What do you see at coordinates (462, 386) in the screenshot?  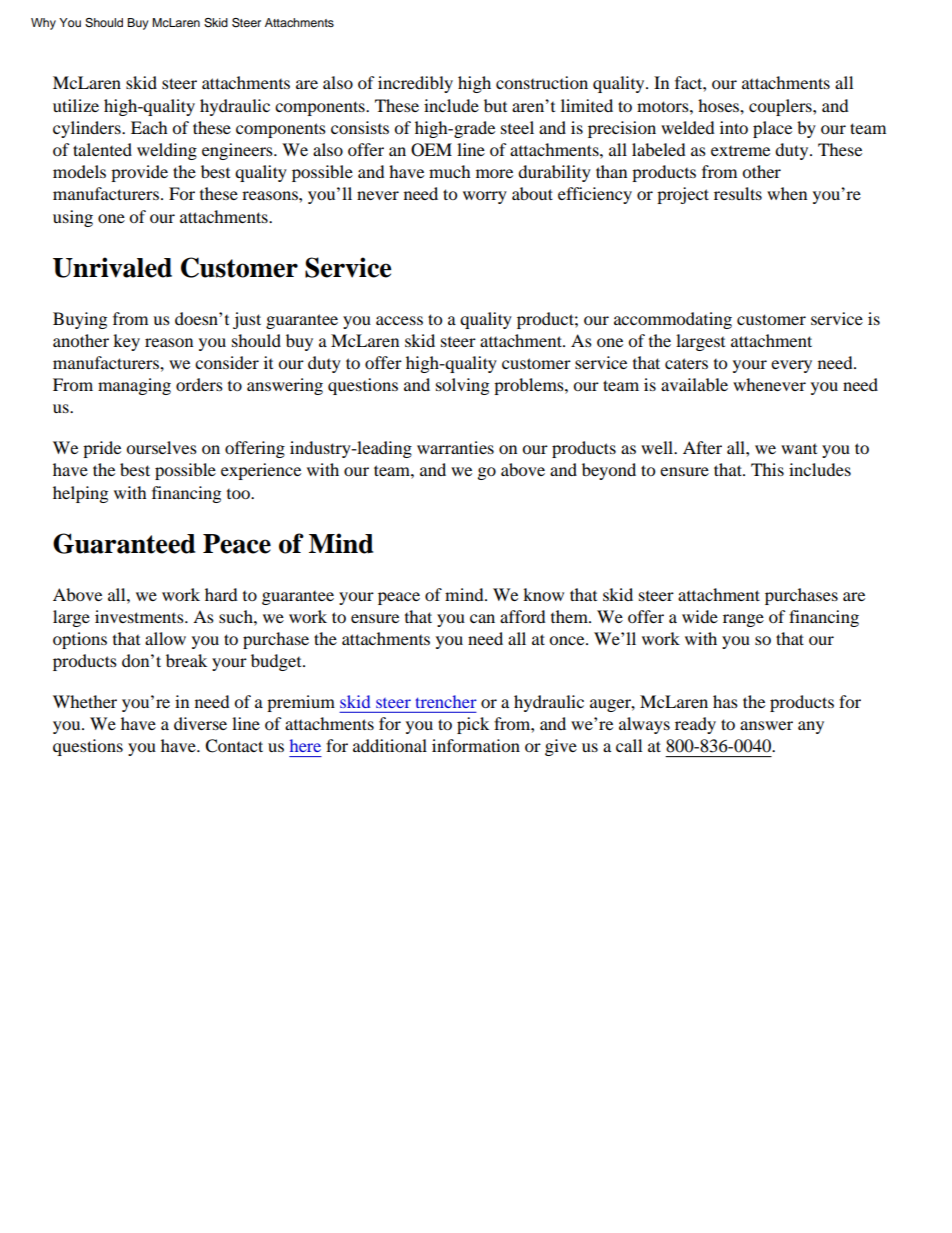 I see `solving` at bounding box center [462, 386].
